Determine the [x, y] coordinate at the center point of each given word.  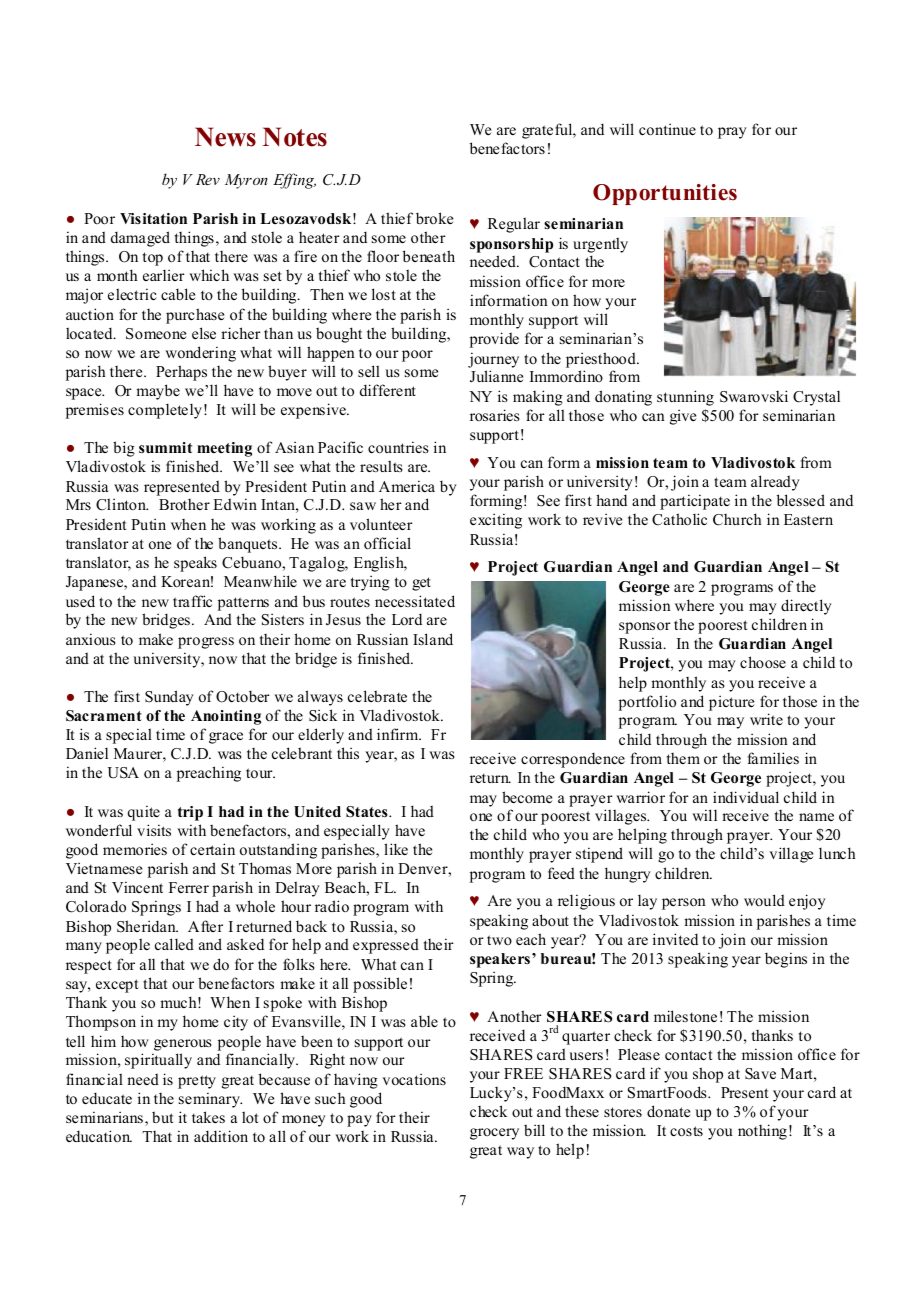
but [162, 1117]
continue [667, 129]
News [225, 137]
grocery [494, 1134]
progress [206, 643]
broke [434, 218]
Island [433, 639]
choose [763, 662]
